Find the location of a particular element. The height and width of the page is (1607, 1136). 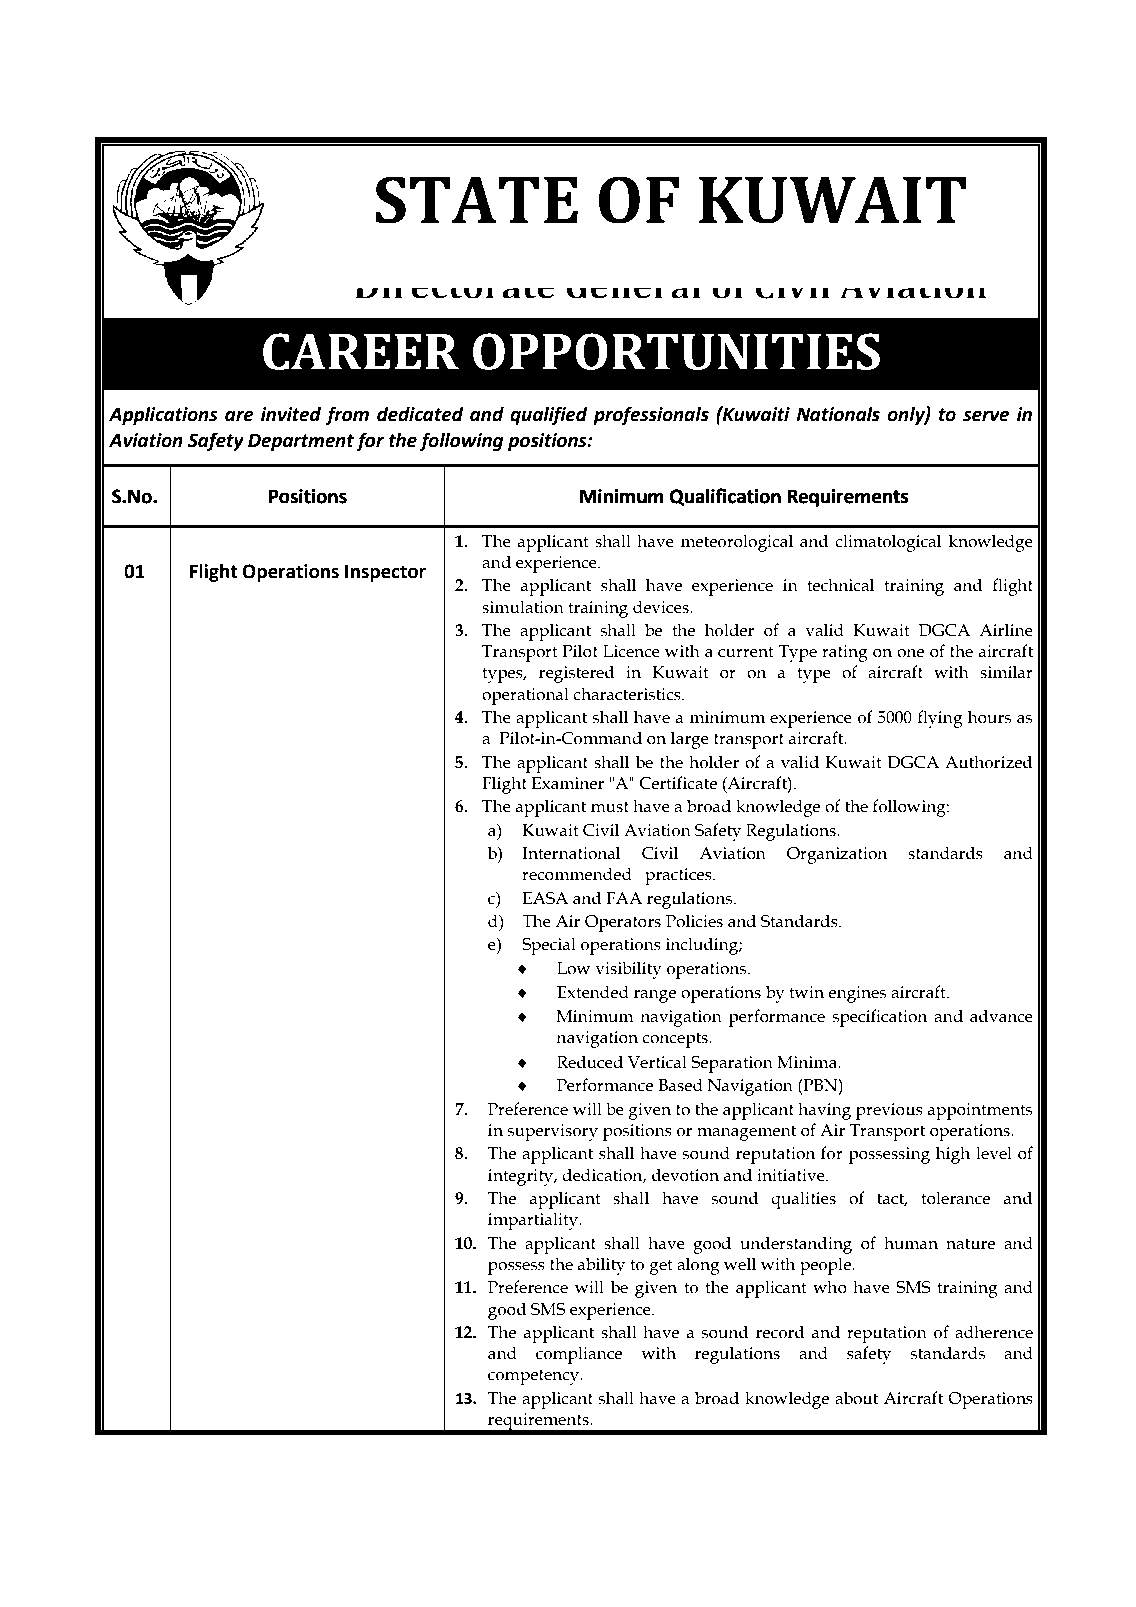

must is located at coordinates (610, 807).
